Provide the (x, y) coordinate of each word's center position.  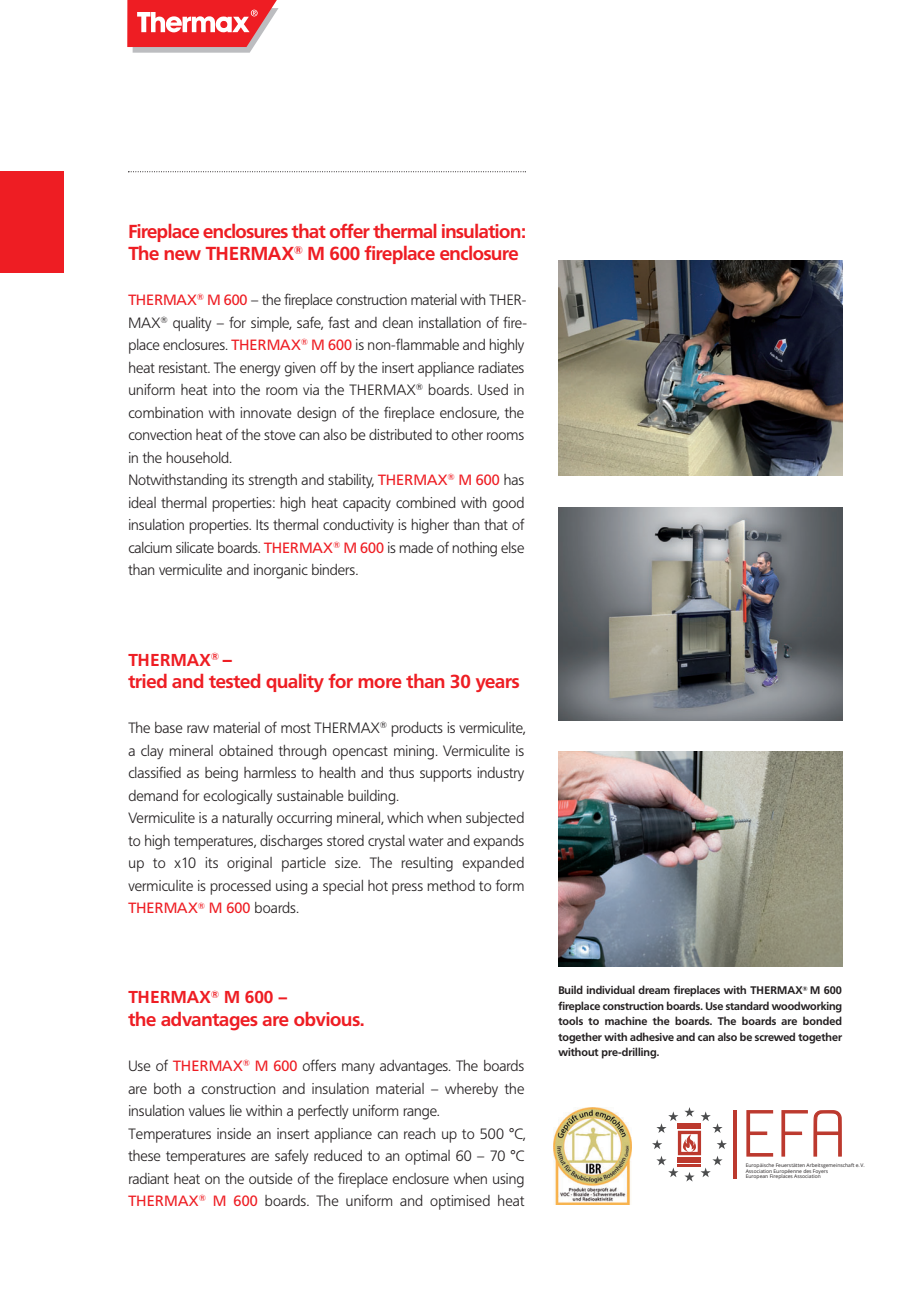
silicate (195, 547)
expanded (493, 864)
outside (271, 1178)
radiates (501, 367)
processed (240, 887)
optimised (460, 1202)
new (182, 255)
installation (450, 322)
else (512, 547)
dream (654, 989)
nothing (474, 549)
